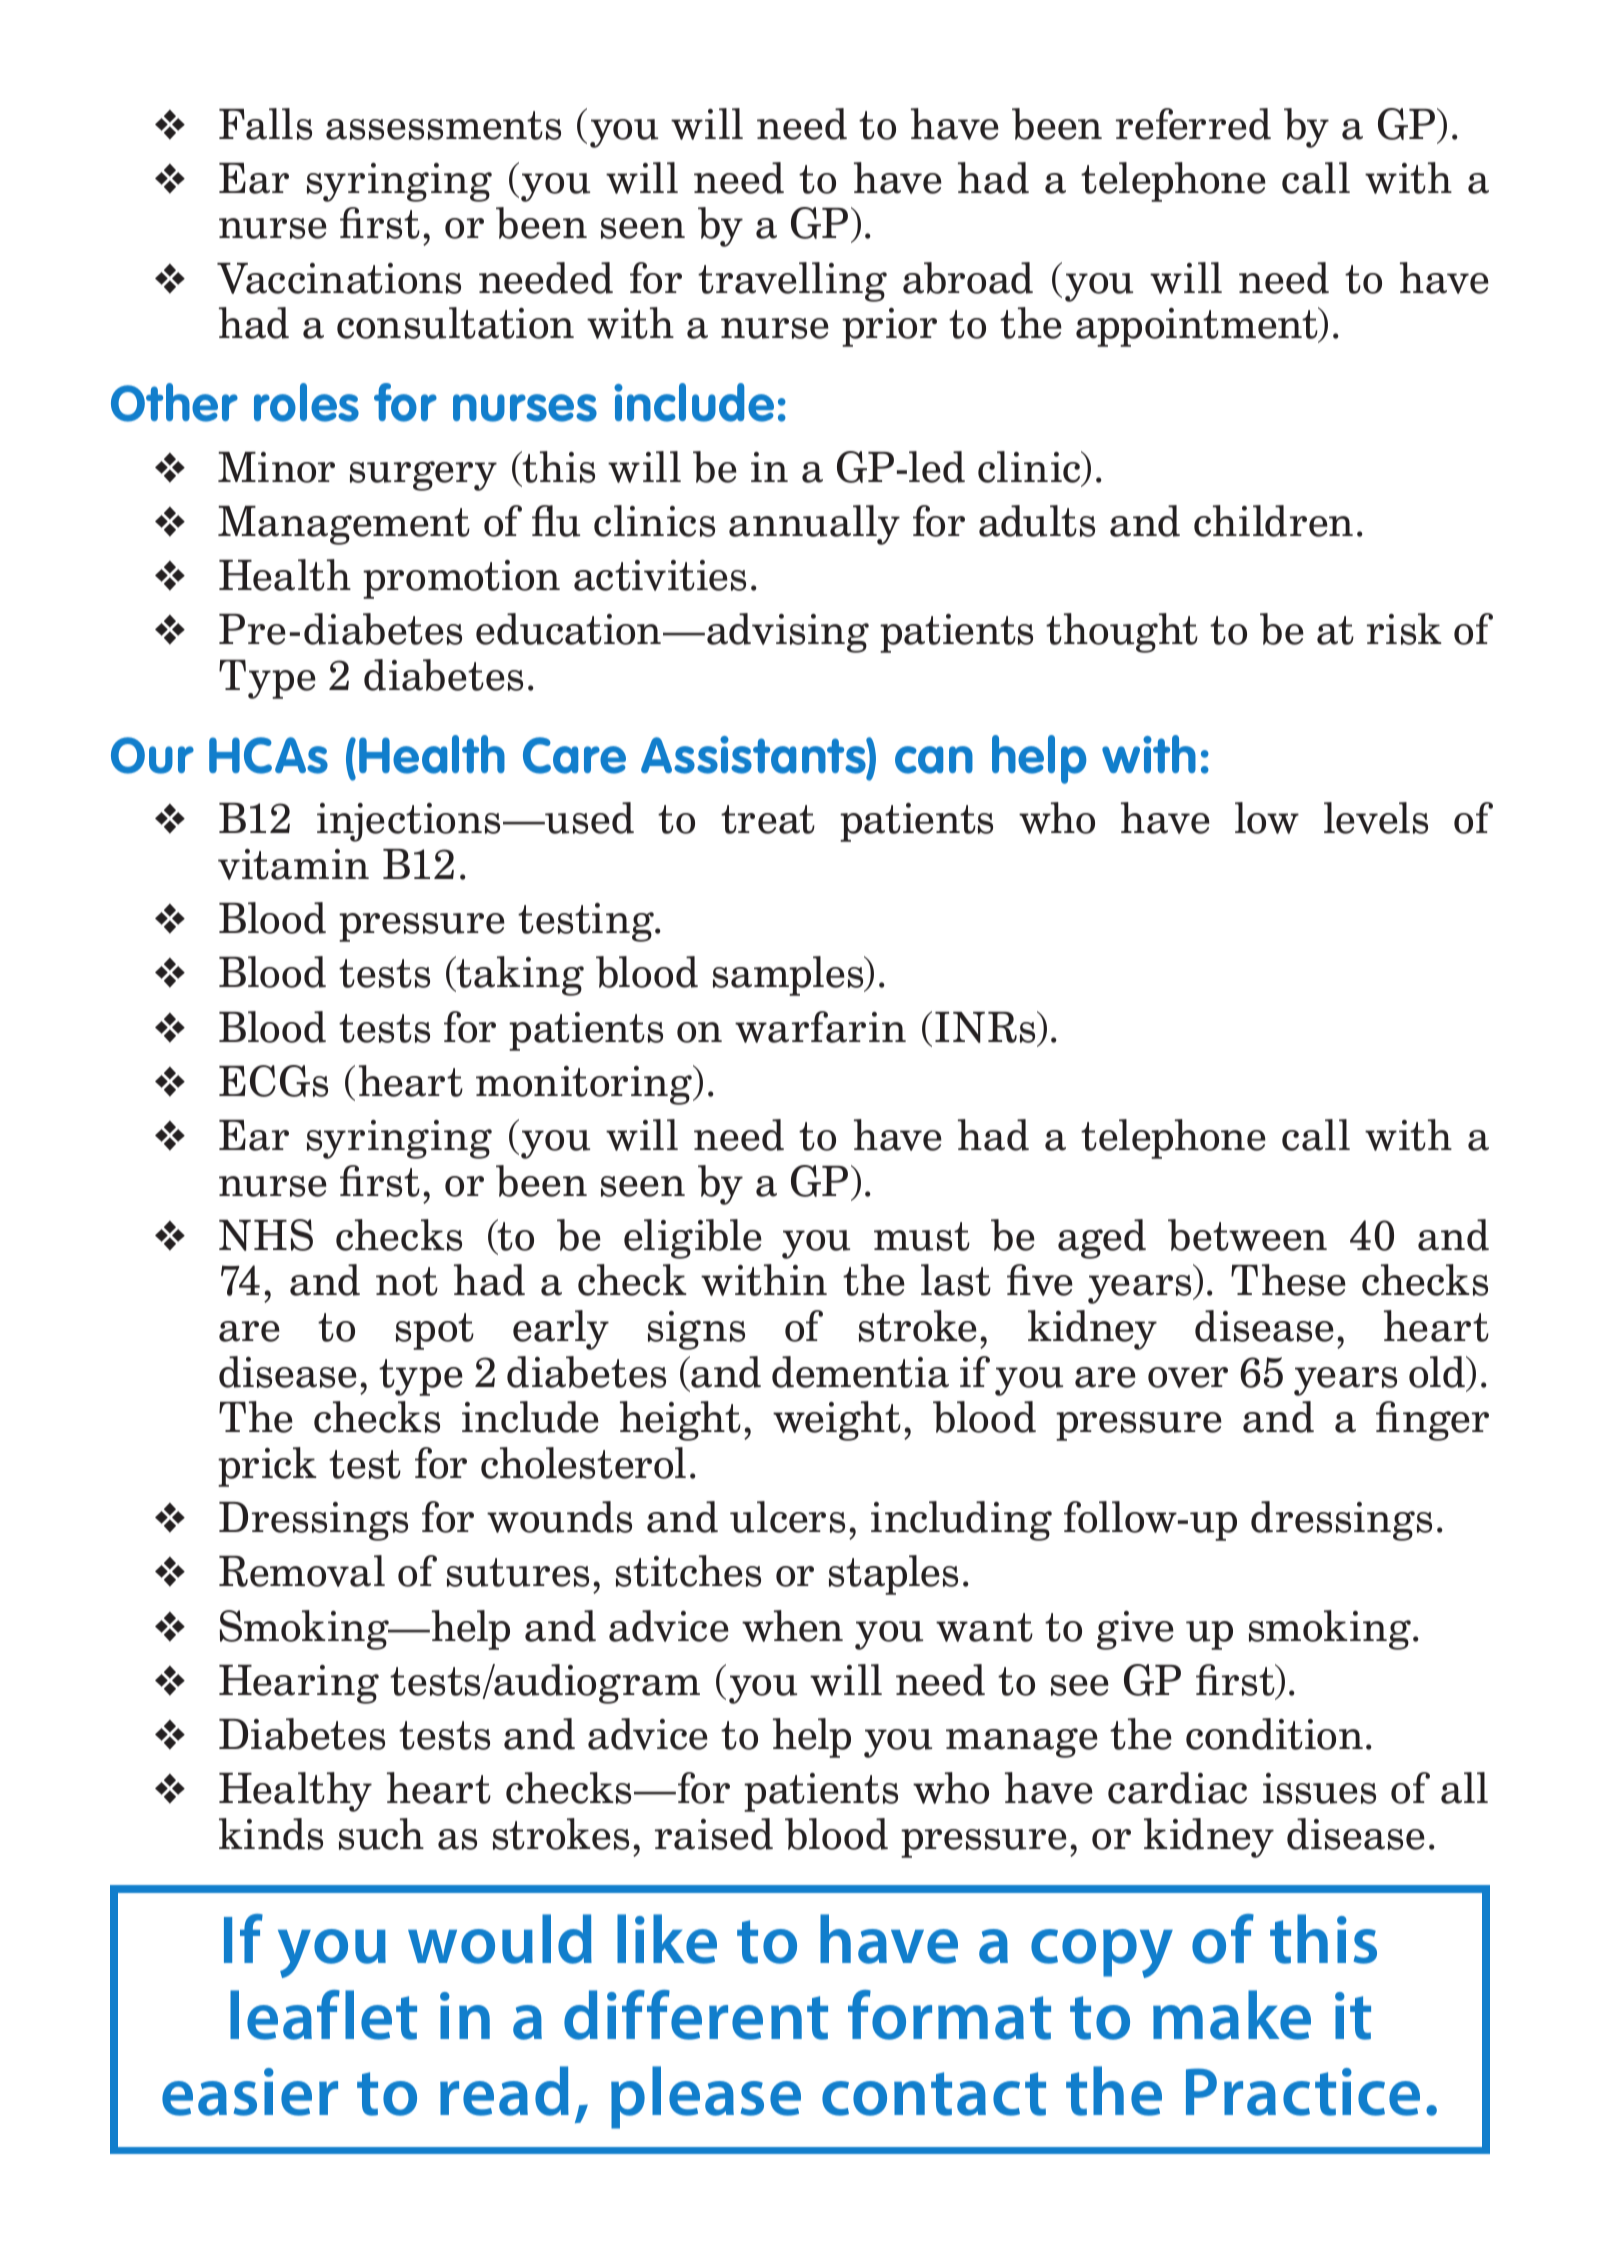  What do you see at coordinates (1193, 124) in the document?
I see `referred` at bounding box center [1193, 124].
